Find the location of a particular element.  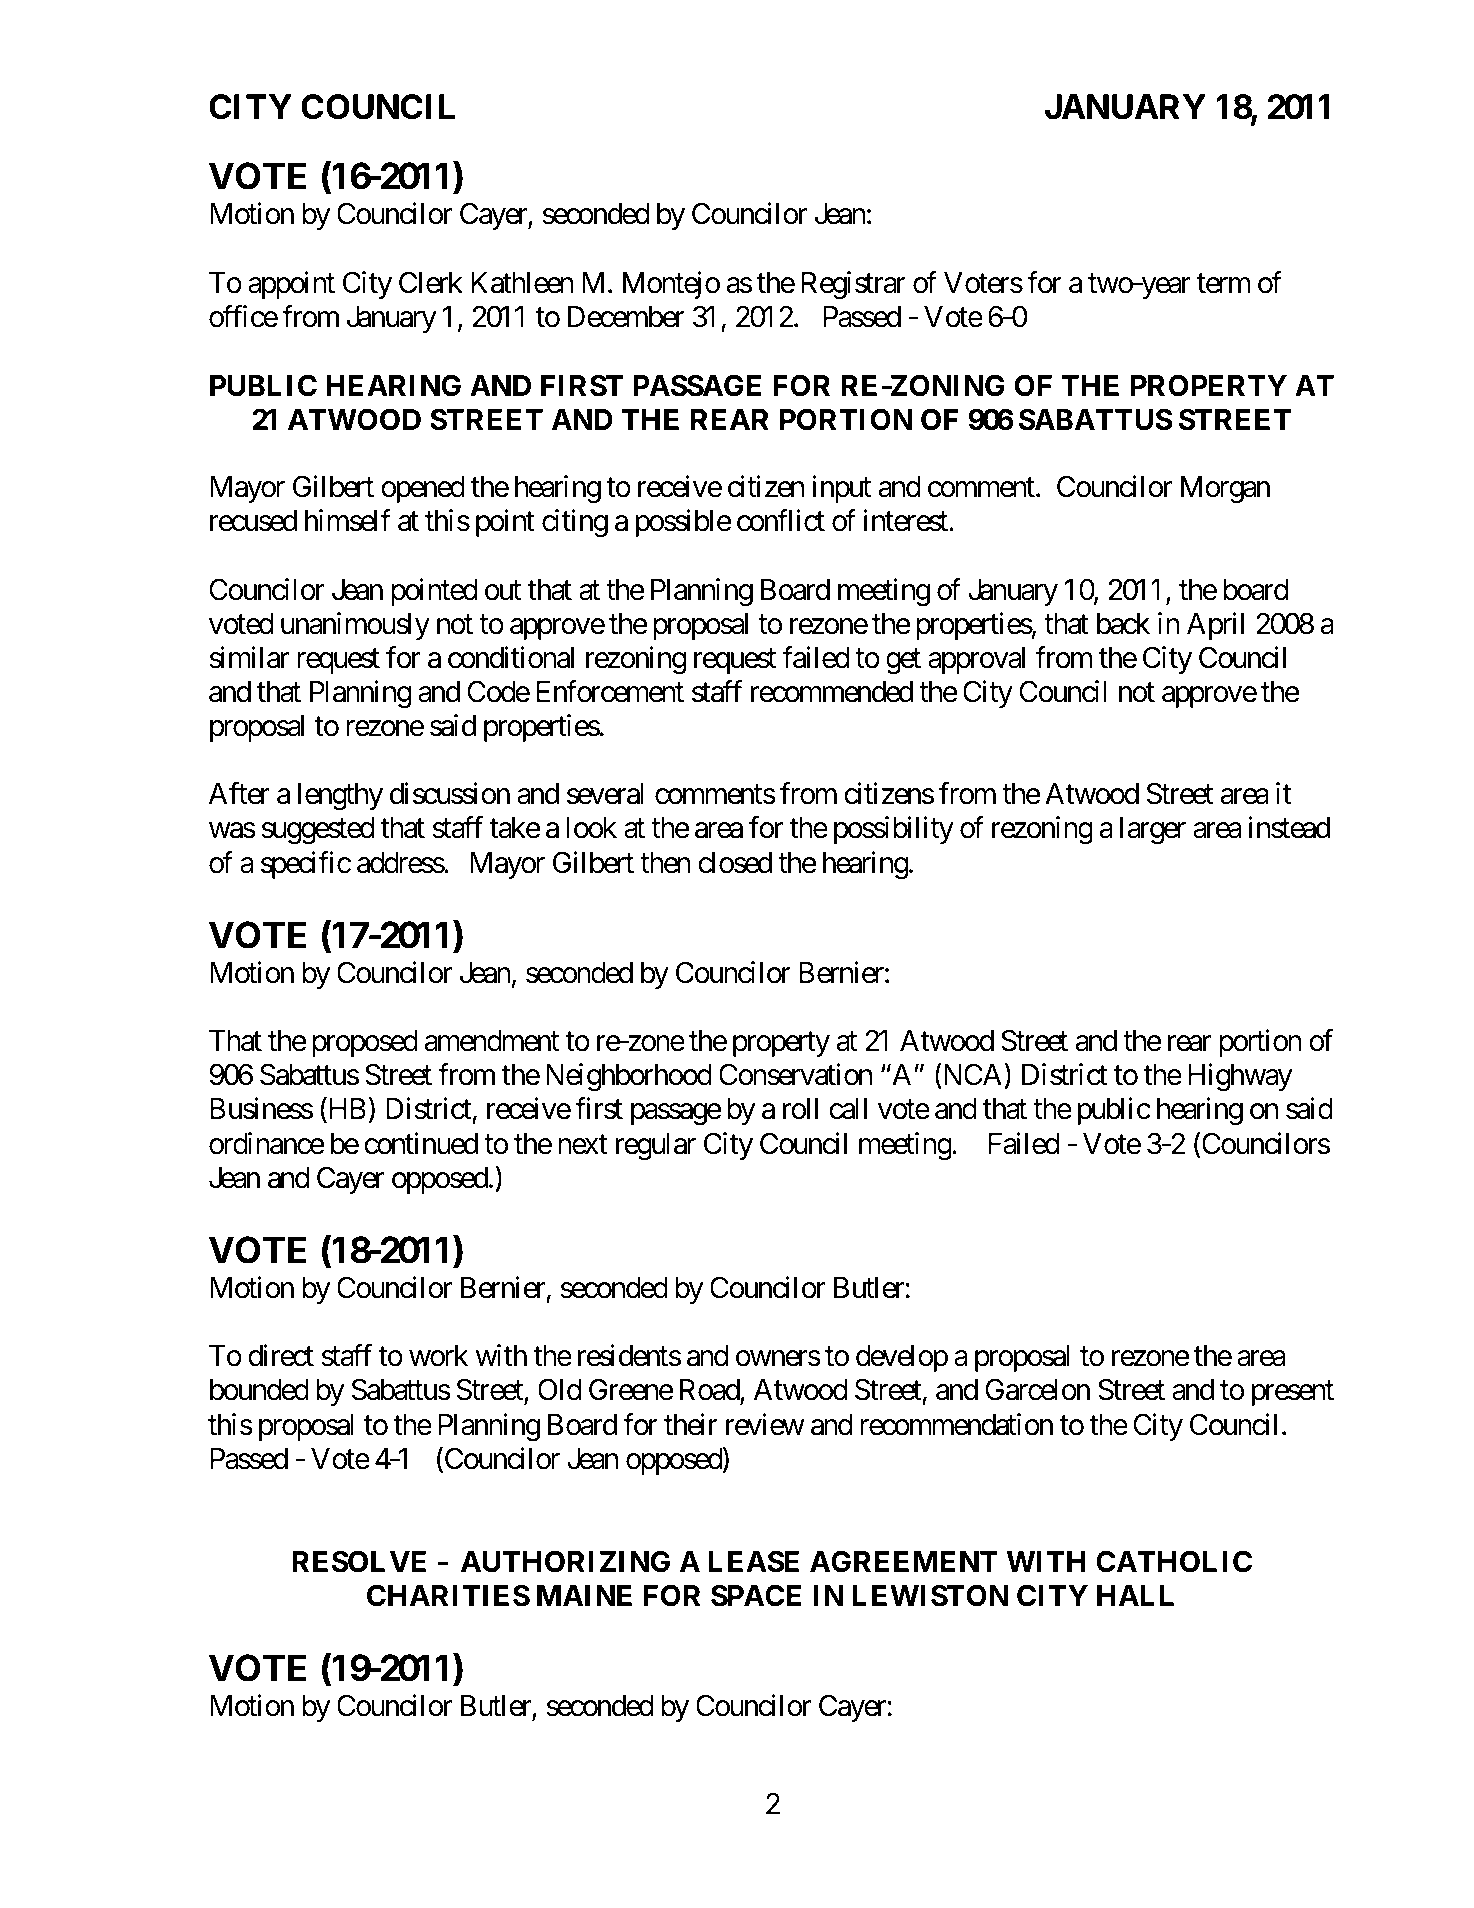

Clerk is located at coordinates (431, 282).
